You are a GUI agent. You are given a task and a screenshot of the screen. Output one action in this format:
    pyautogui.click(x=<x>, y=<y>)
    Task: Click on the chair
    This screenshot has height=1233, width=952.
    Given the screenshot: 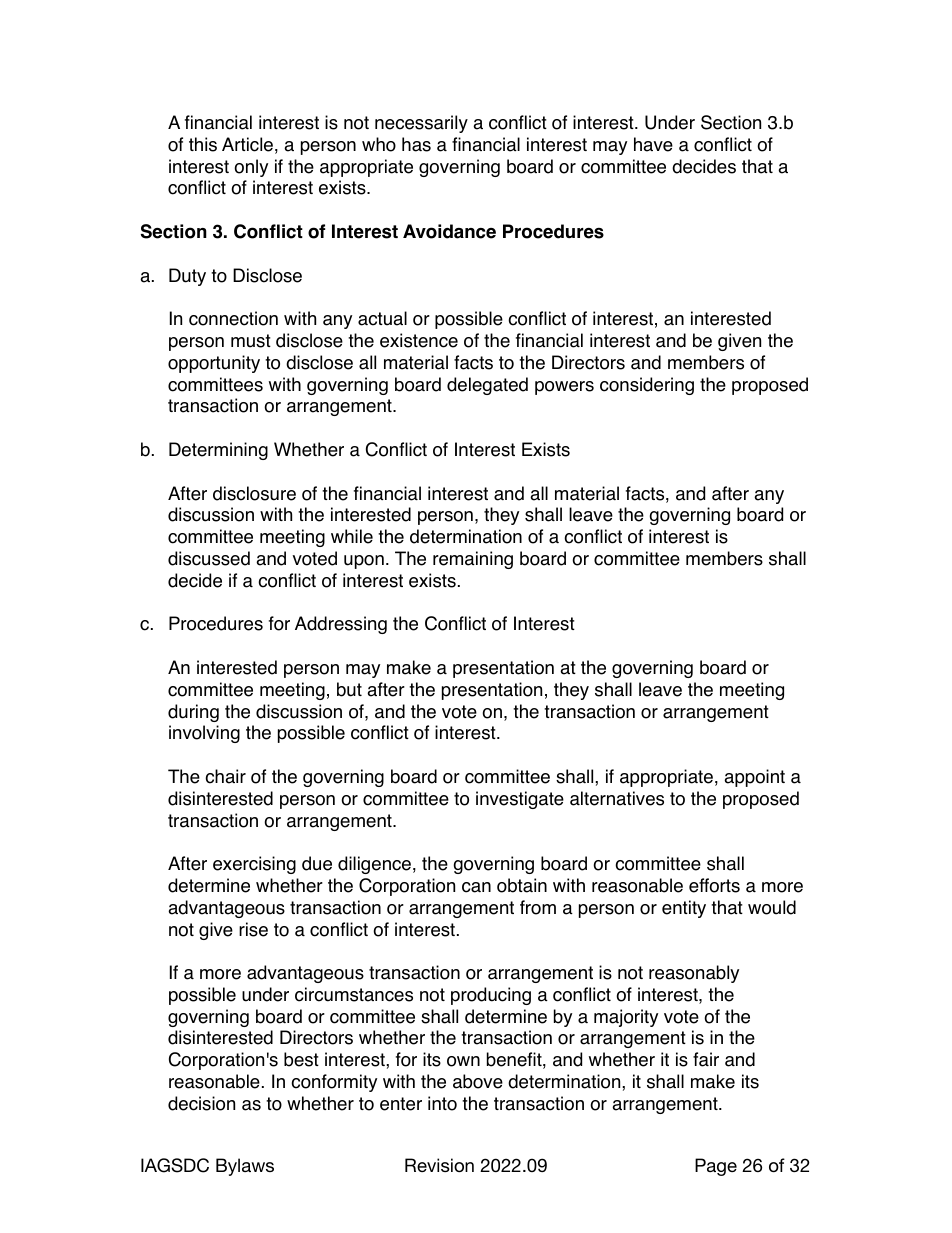 What is the action you would take?
    pyautogui.click(x=225, y=776)
